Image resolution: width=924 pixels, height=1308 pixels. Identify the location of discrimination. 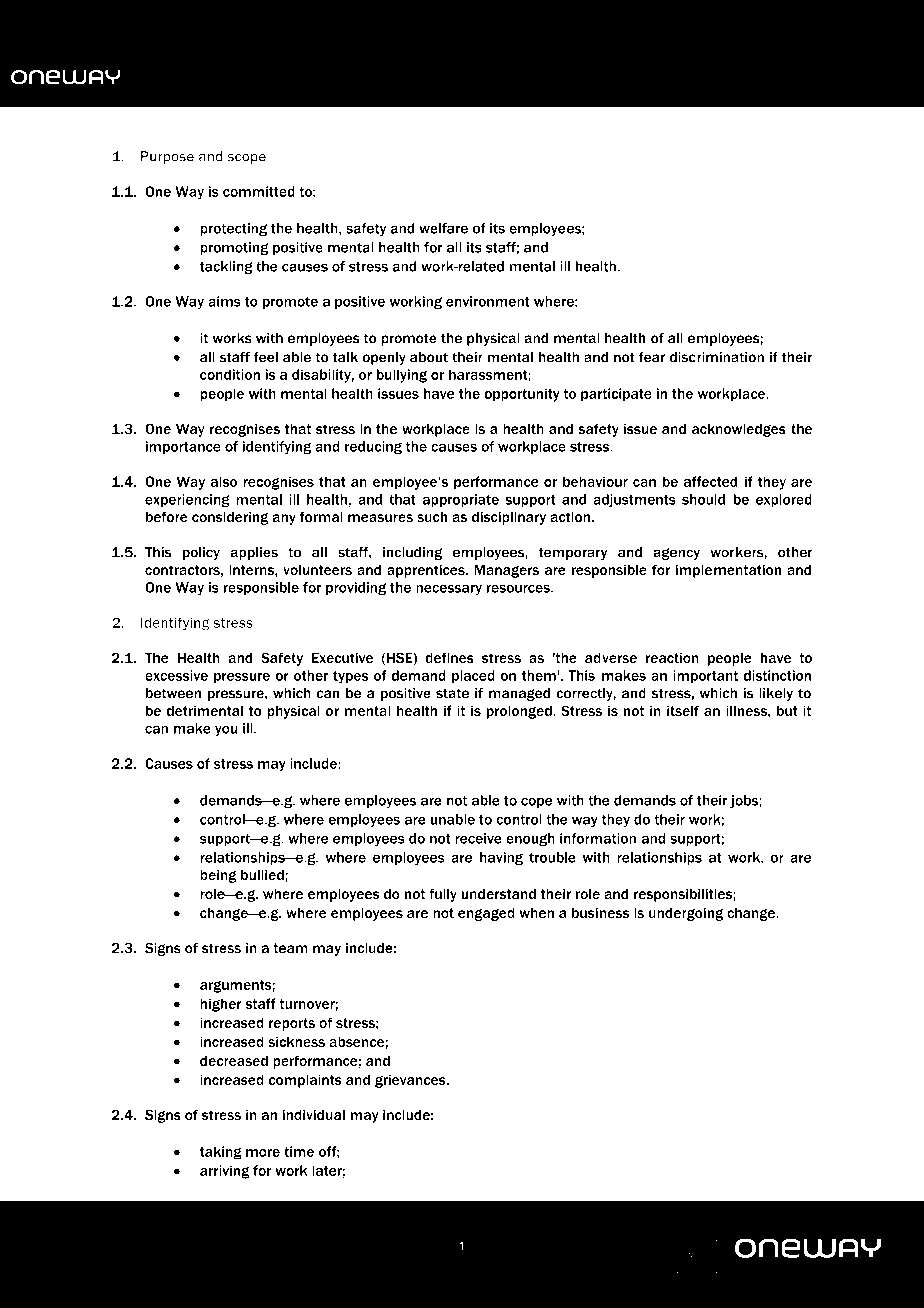
(717, 357).
